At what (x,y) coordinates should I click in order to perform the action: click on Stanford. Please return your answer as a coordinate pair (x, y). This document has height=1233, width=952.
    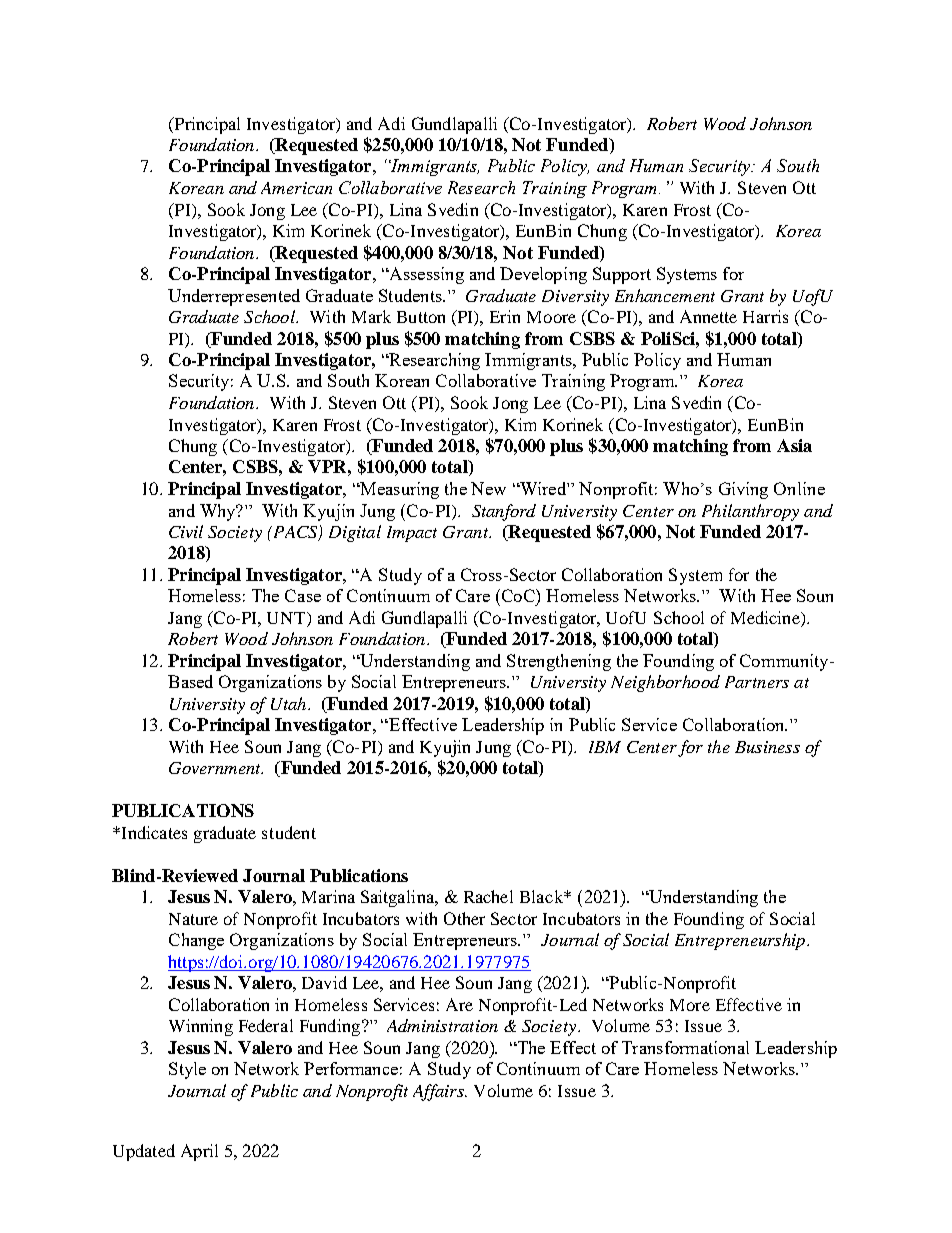
    Looking at the image, I should click on (504, 512).
